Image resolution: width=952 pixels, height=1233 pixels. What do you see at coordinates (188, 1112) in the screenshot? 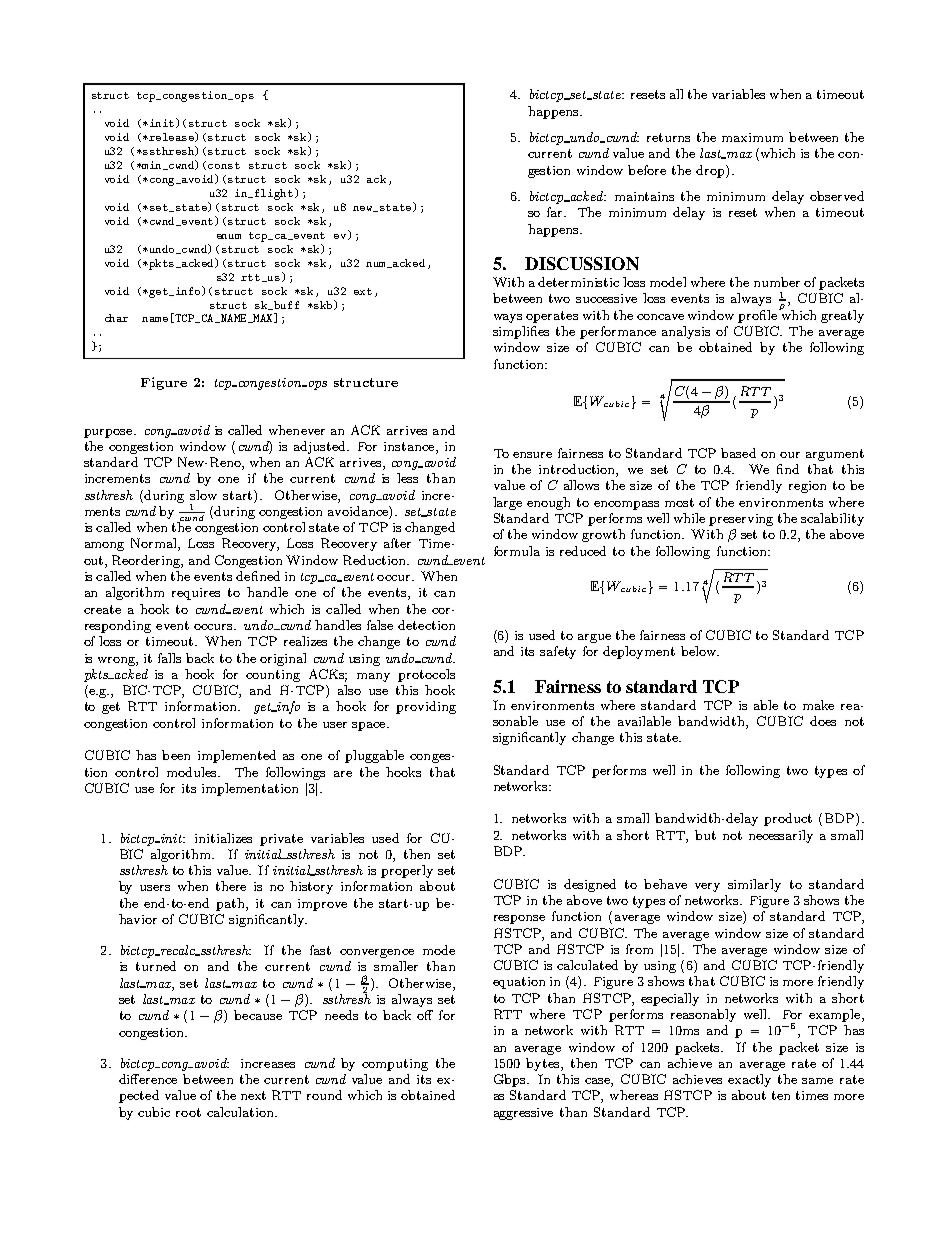
I see `root` at bounding box center [188, 1112].
